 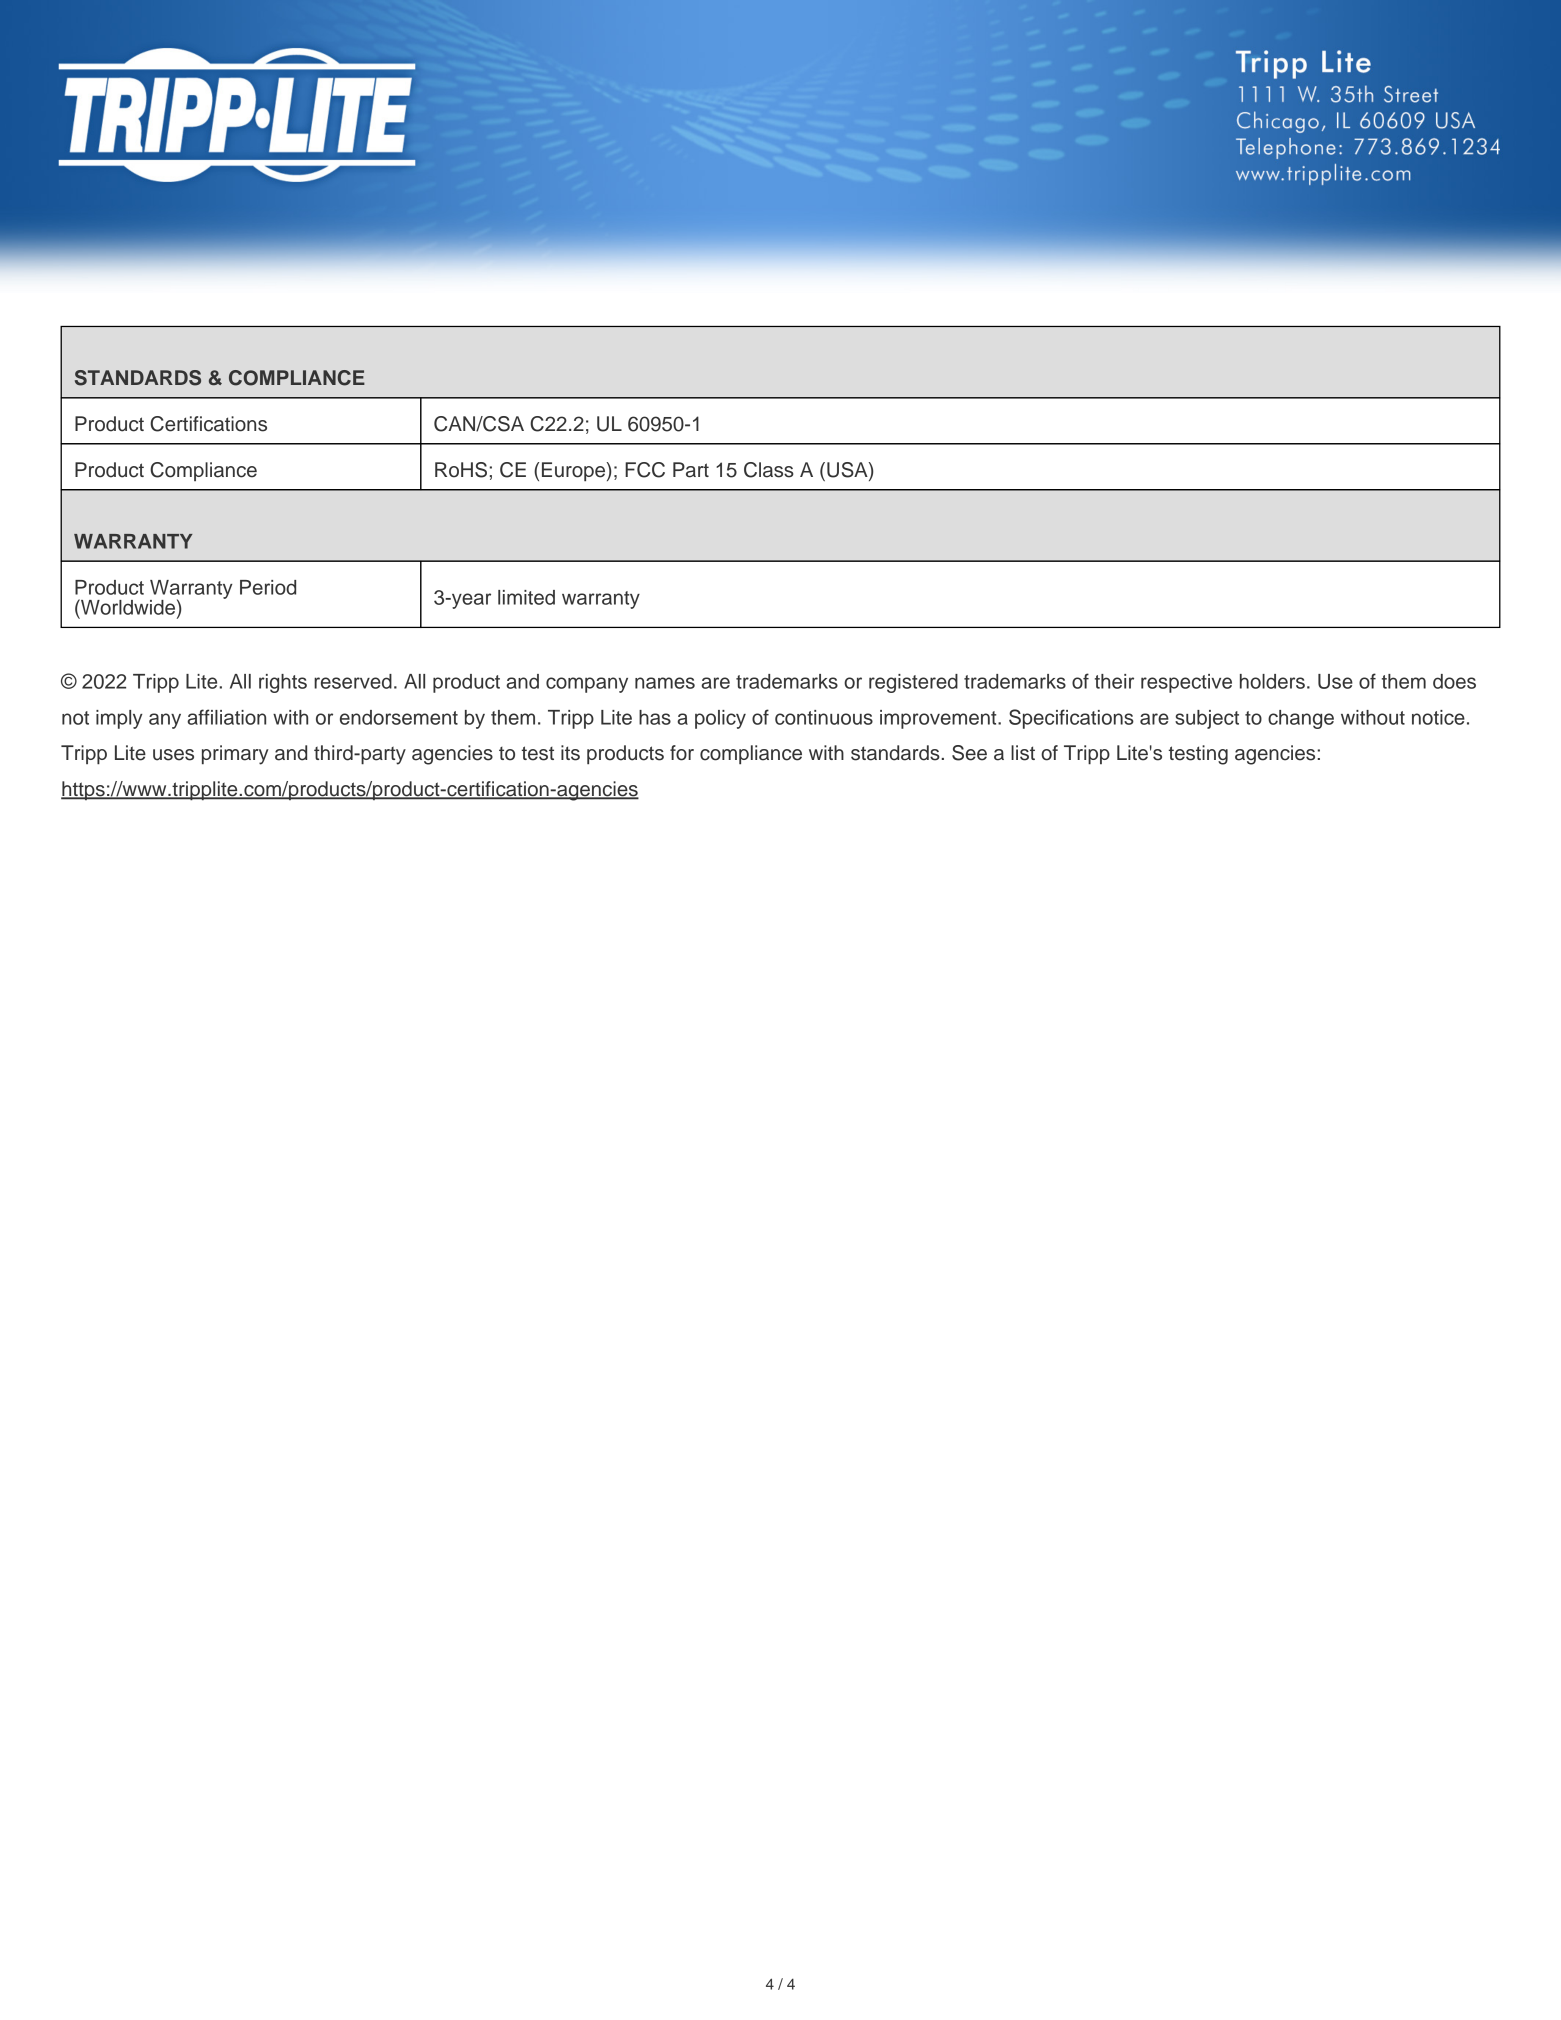 What do you see at coordinates (665, 683) in the image?
I see `names` at bounding box center [665, 683].
